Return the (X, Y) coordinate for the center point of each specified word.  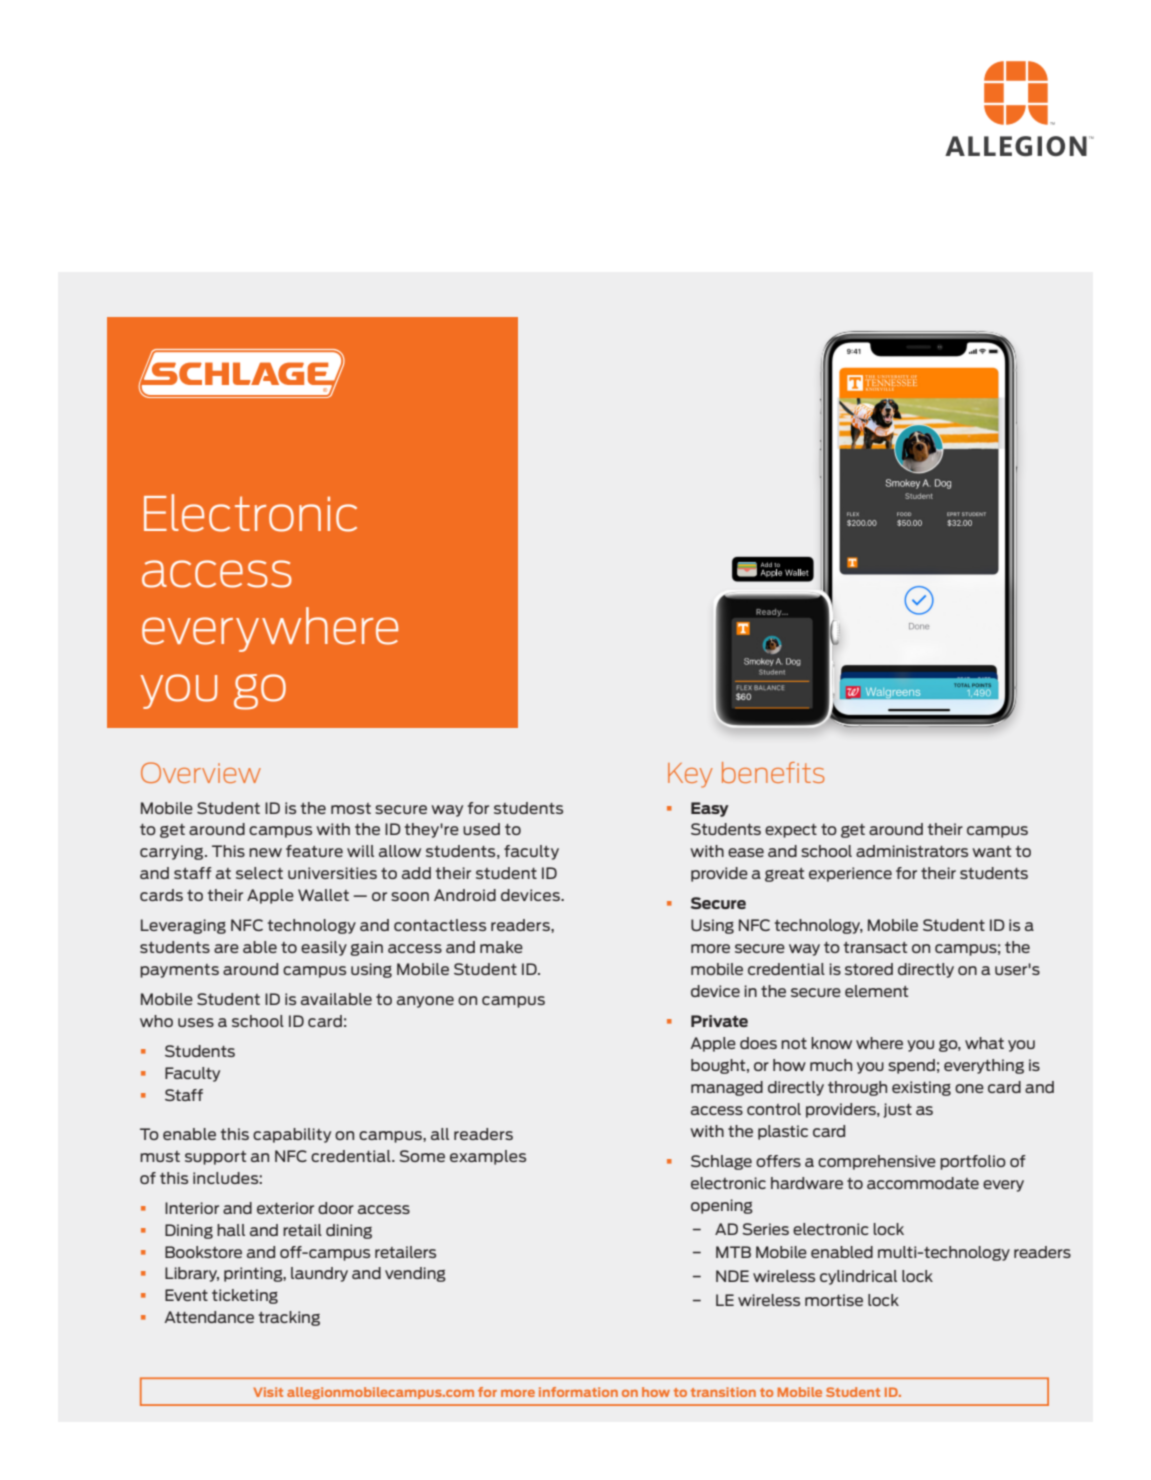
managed (727, 1088)
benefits (773, 772)
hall (231, 1230)
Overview (201, 772)
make (501, 947)
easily (324, 948)
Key (690, 775)
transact (875, 947)
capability (292, 1135)
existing (921, 1088)
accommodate (923, 1183)
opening (722, 1206)
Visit (268, 1392)
